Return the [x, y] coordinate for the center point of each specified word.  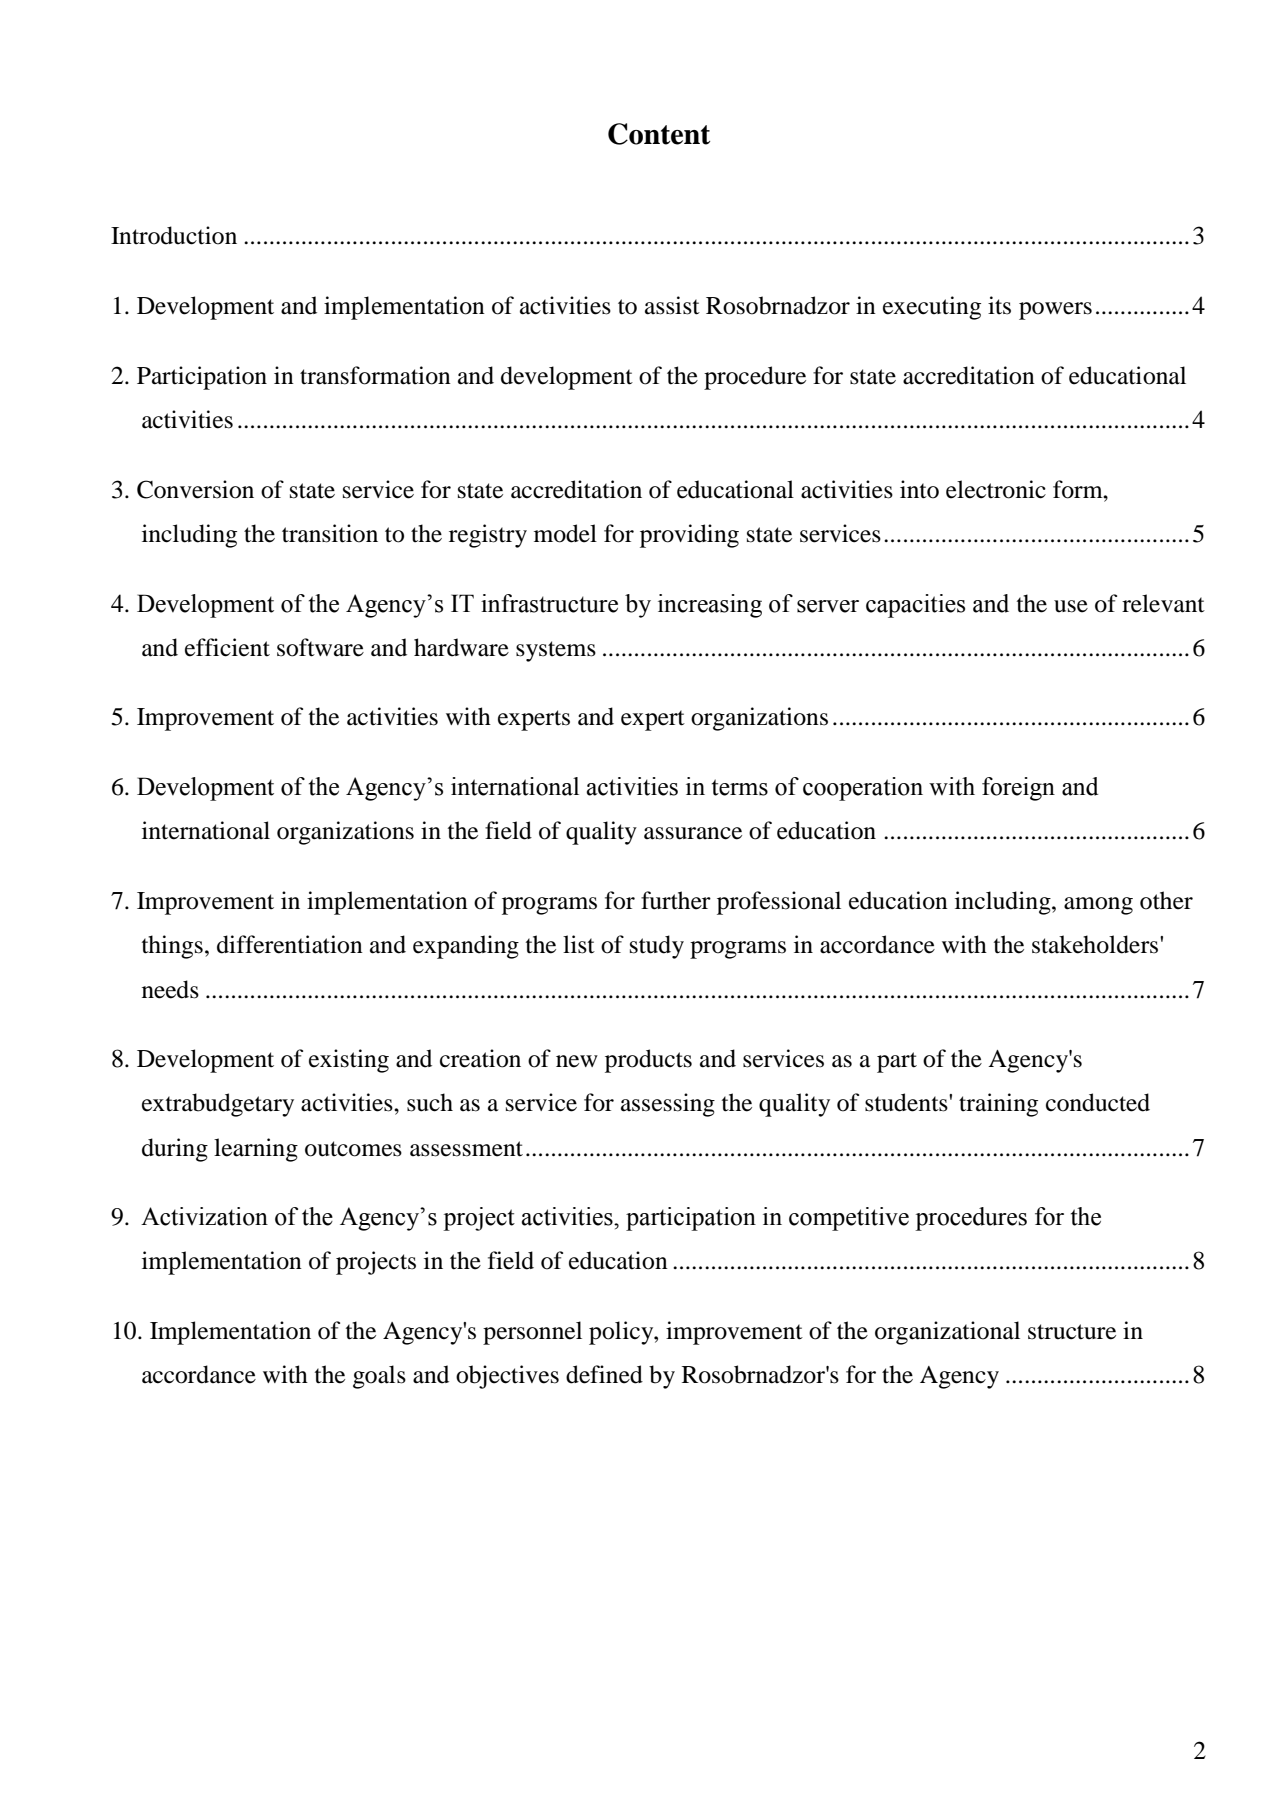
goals [379, 1377]
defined [604, 1374]
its [999, 305]
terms [740, 787]
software [320, 647]
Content [659, 134]
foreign [1018, 789]
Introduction [174, 235]
